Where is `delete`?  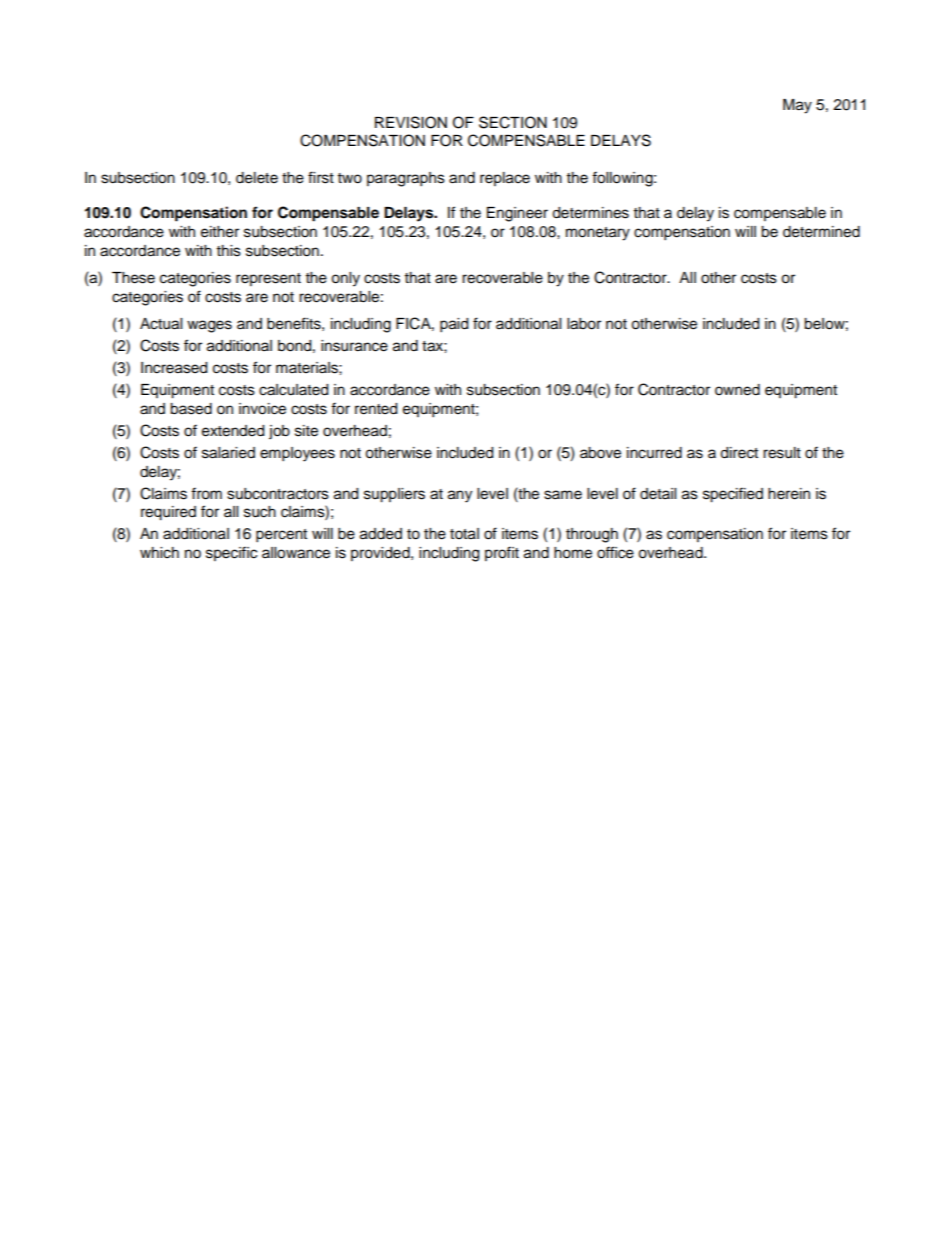 delete is located at coordinates (257, 178).
